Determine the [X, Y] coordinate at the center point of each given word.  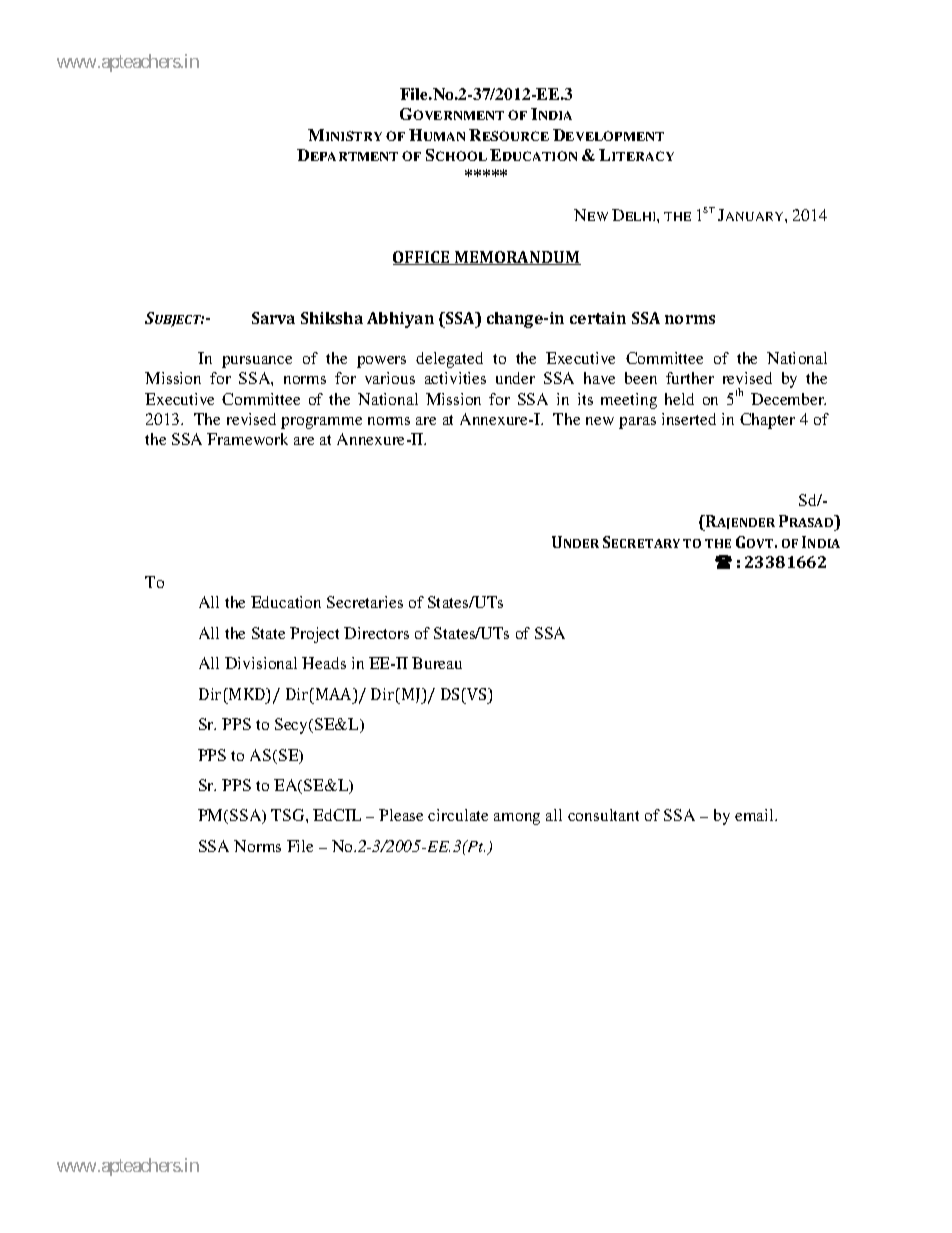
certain [598, 318]
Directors [376, 633]
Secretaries [365, 602]
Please [401, 815]
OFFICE [422, 258]
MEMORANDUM [517, 258]
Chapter [767, 421]
